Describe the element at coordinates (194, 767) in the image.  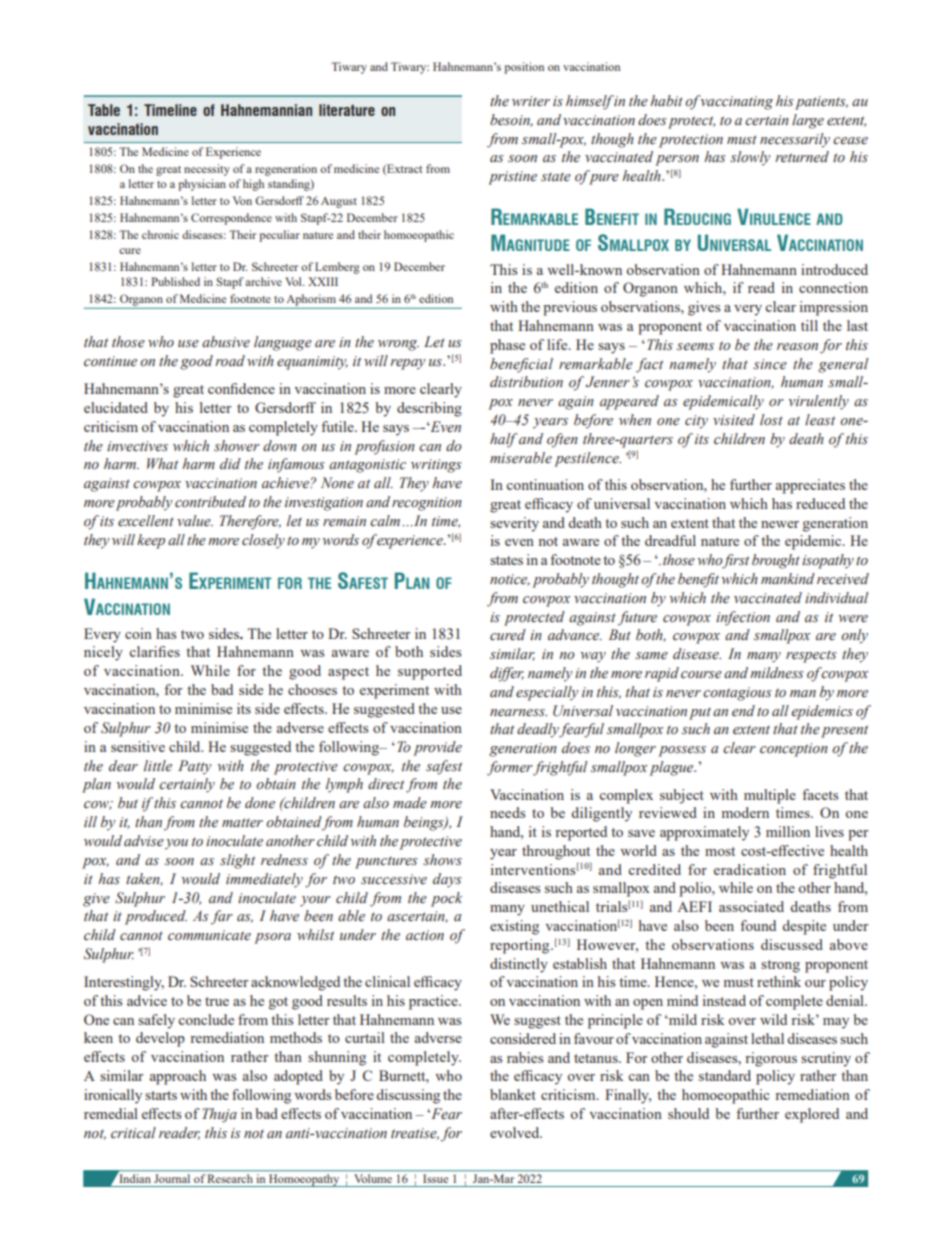
I see `Patty` at that location.
